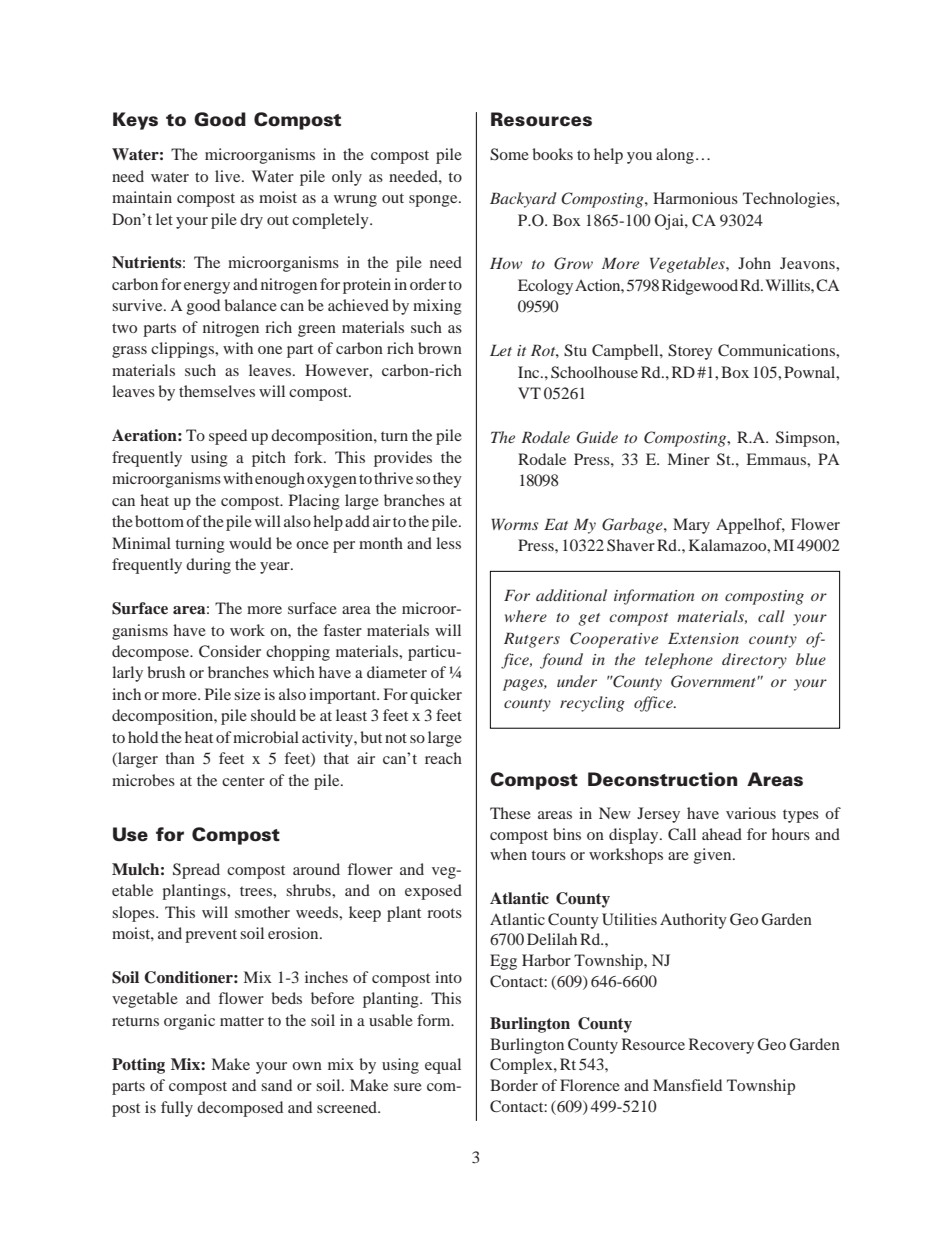 This page has width=952, height=1233. I want to click on Spread, so click(196, 871).
